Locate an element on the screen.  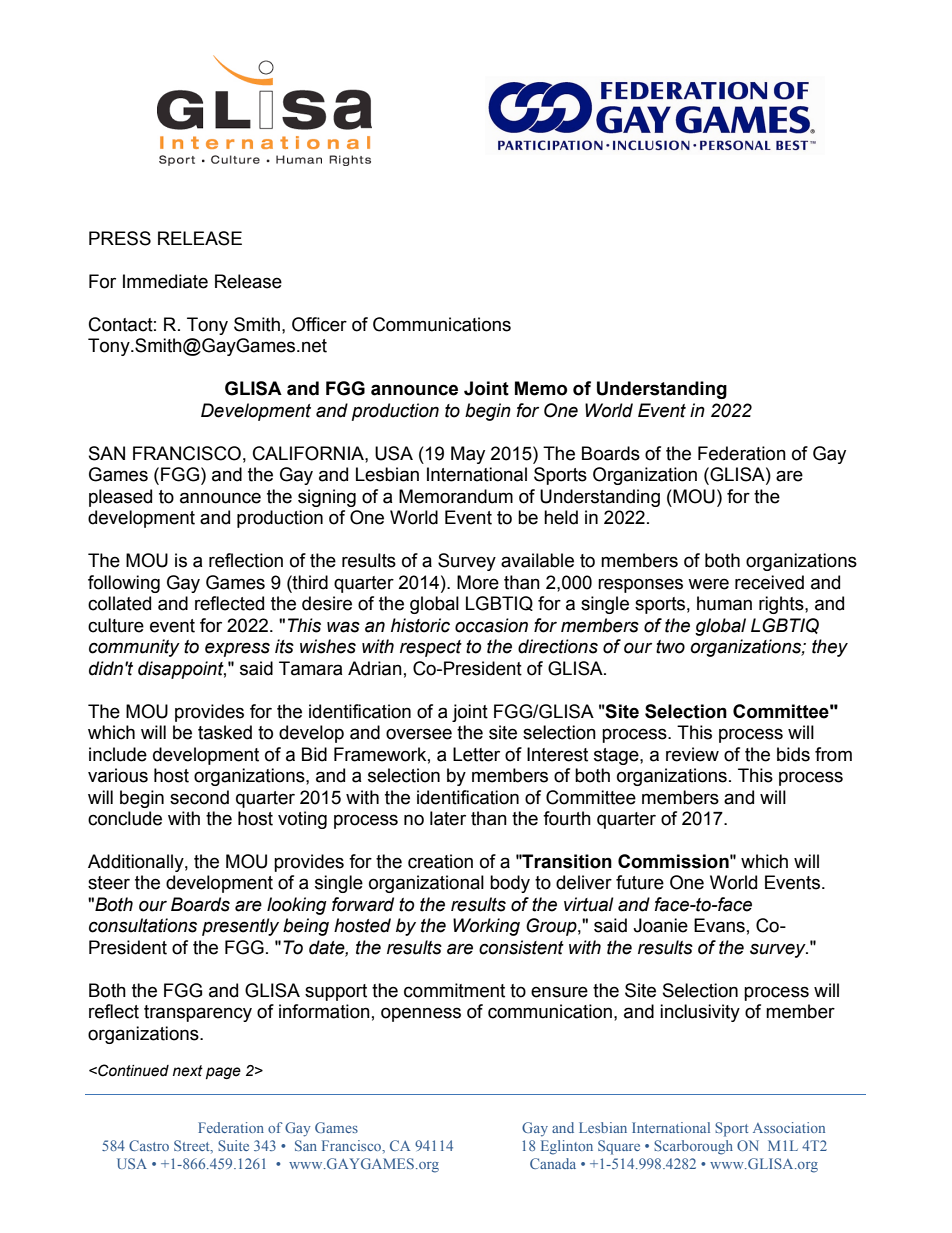
later is located at coordinates (448, 818).
